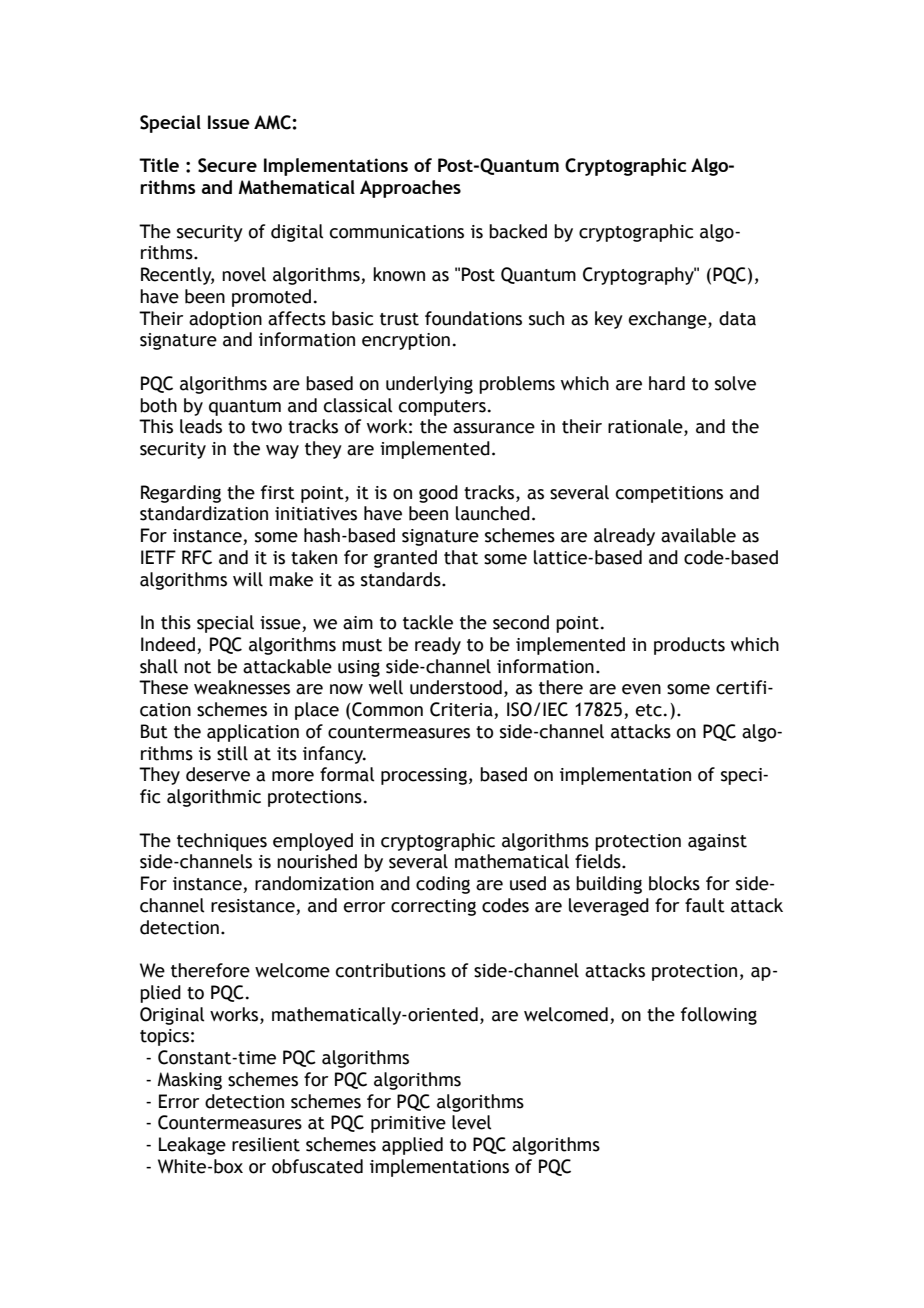 The height and width of the screenshot is (1308, 924). Describe the element at coordinates (410, 189) in the screenshot. I see `Approaches` at that location.
